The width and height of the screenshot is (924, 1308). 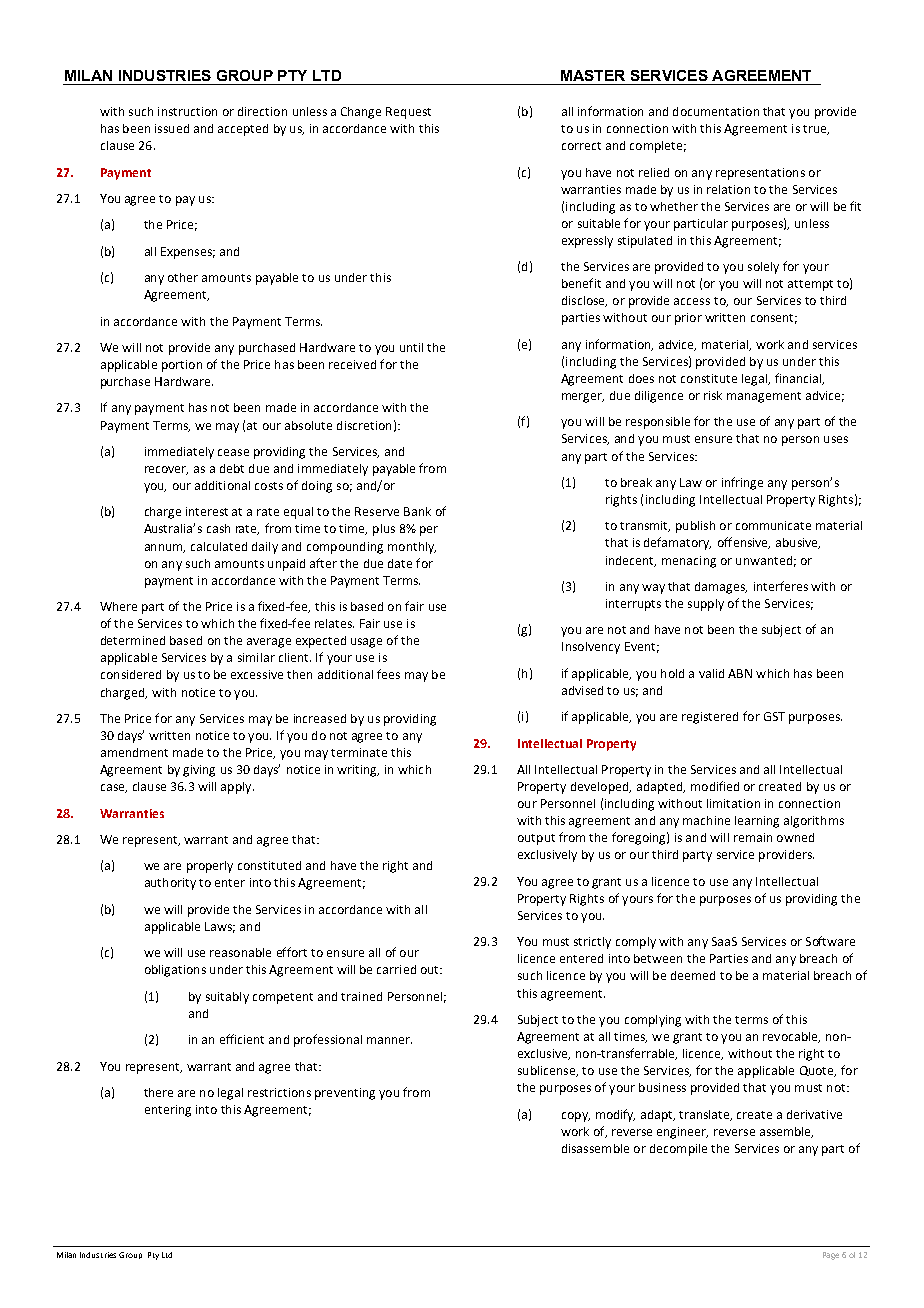 What do you see at coordinates (256, 657) in the screenshot?
I see `similar` at bounding box center [256, 657].
